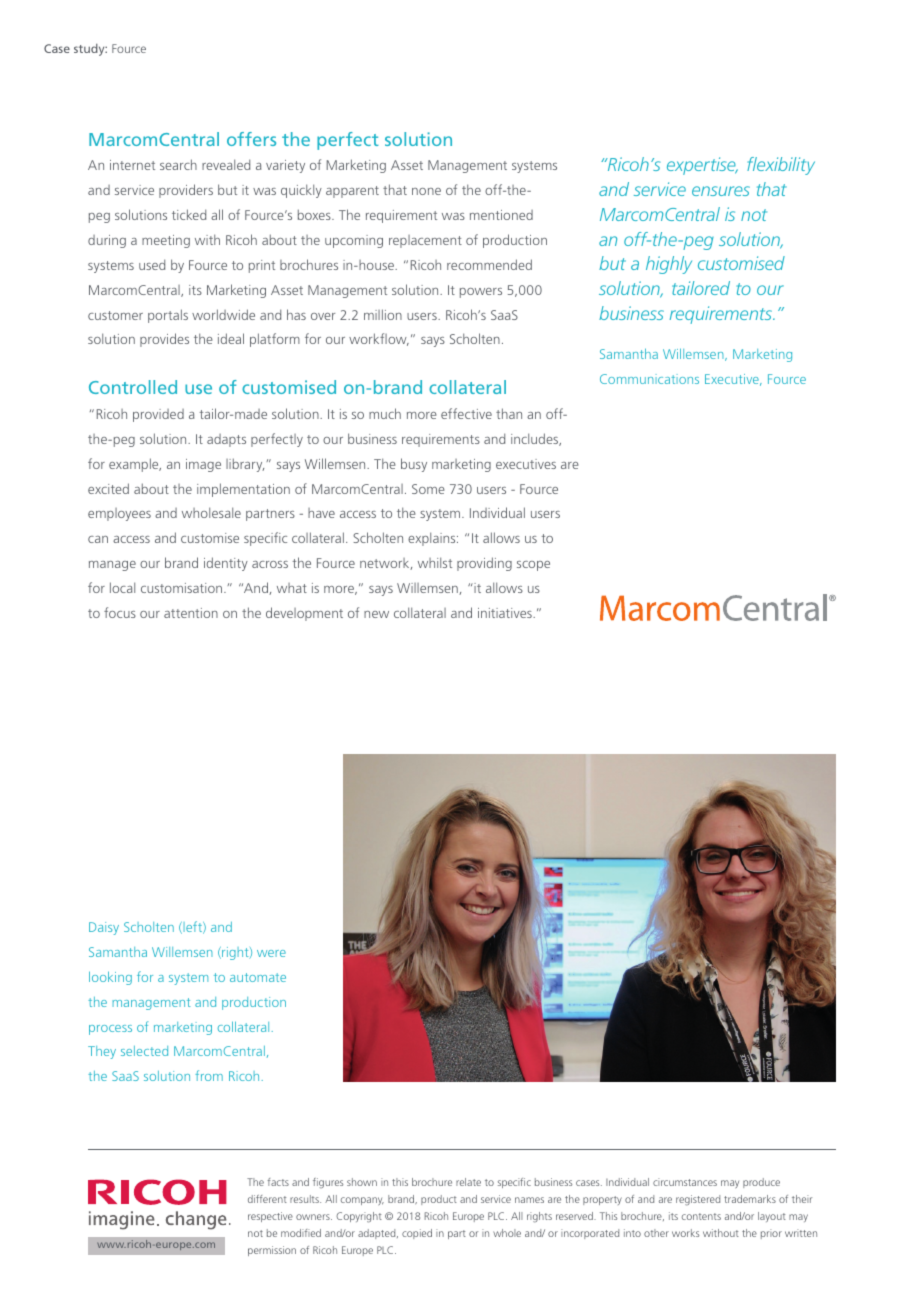 Image resolution: width=924 pixels, height=1308 pixels. I want to click on initiatives, so click(506, 613).
